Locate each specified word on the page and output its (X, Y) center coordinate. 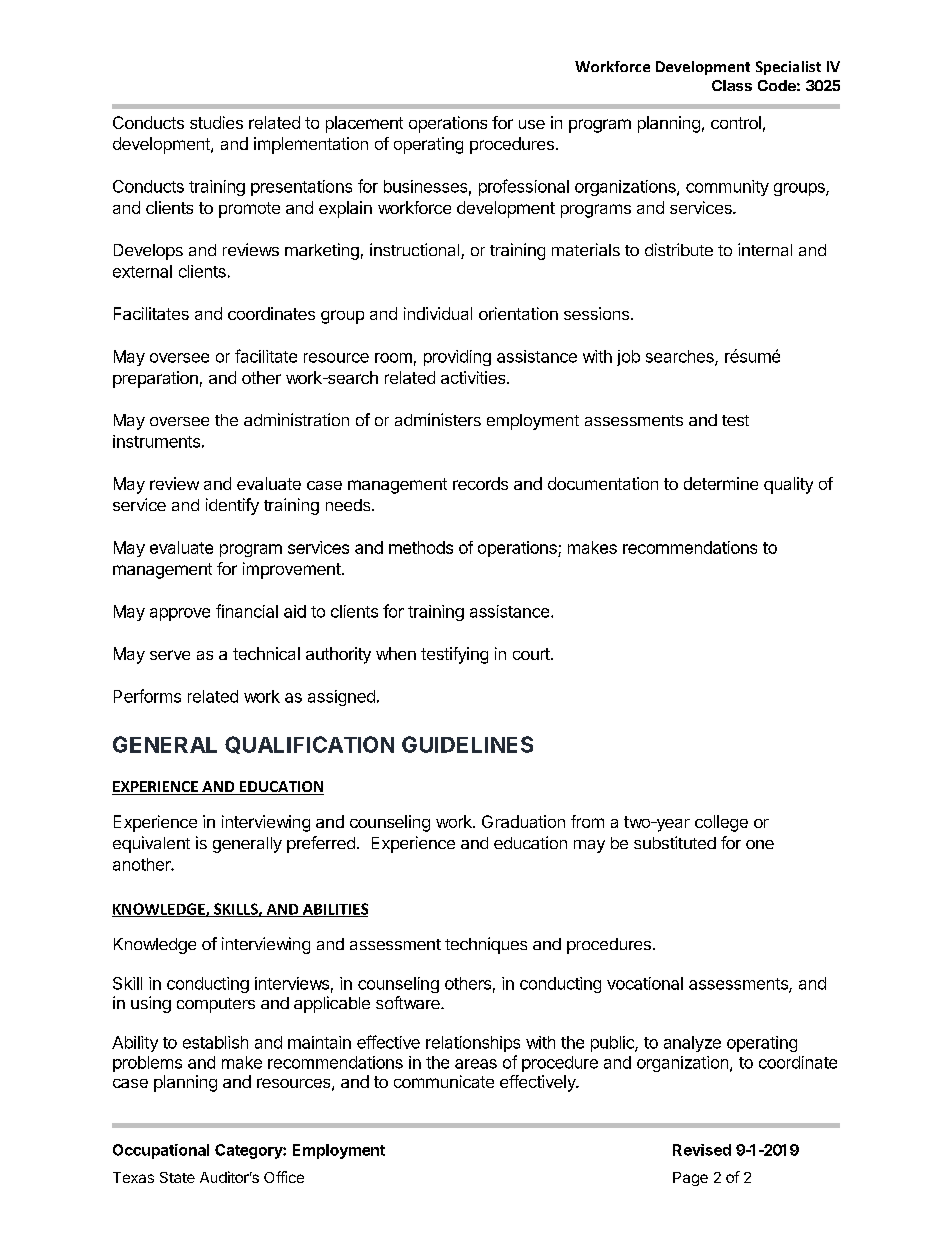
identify (232, 506)
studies (216, 122)
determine (721, 483)
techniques (486, 945)
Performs (147, 696)
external (142, 271)
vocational (645, 983)
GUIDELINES (467, 744)
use (532, 124)
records (480, 483)
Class (732, 85)
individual (438, 313)
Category (249, 1151)
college (721, 823)
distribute (679, 249)
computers (216, 1005)
